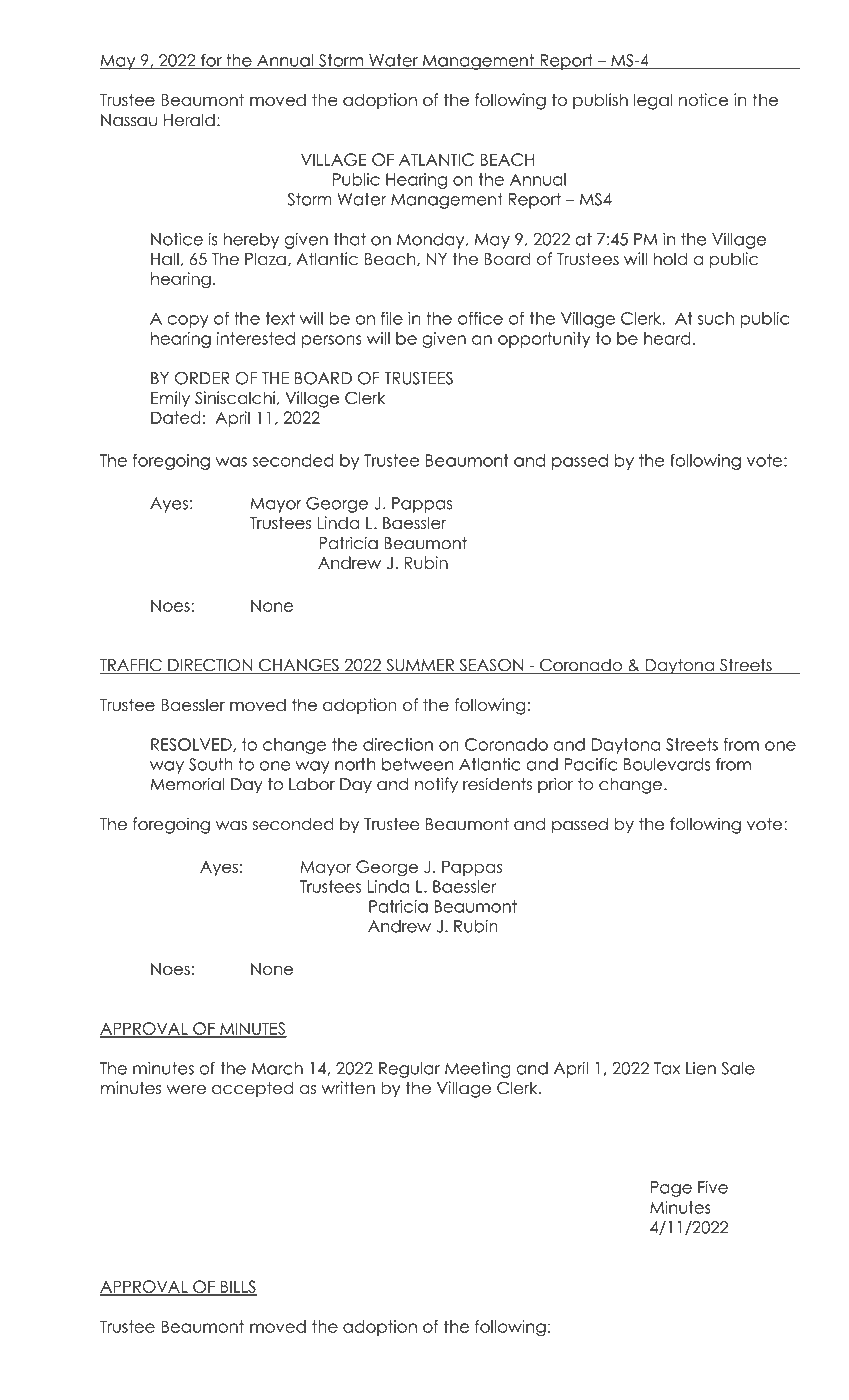 Image resolution: width=849 pixels, height=1400 pixels. Describe the element at coordinates (350, 239) in the screenshot. I see `that` at that location.
